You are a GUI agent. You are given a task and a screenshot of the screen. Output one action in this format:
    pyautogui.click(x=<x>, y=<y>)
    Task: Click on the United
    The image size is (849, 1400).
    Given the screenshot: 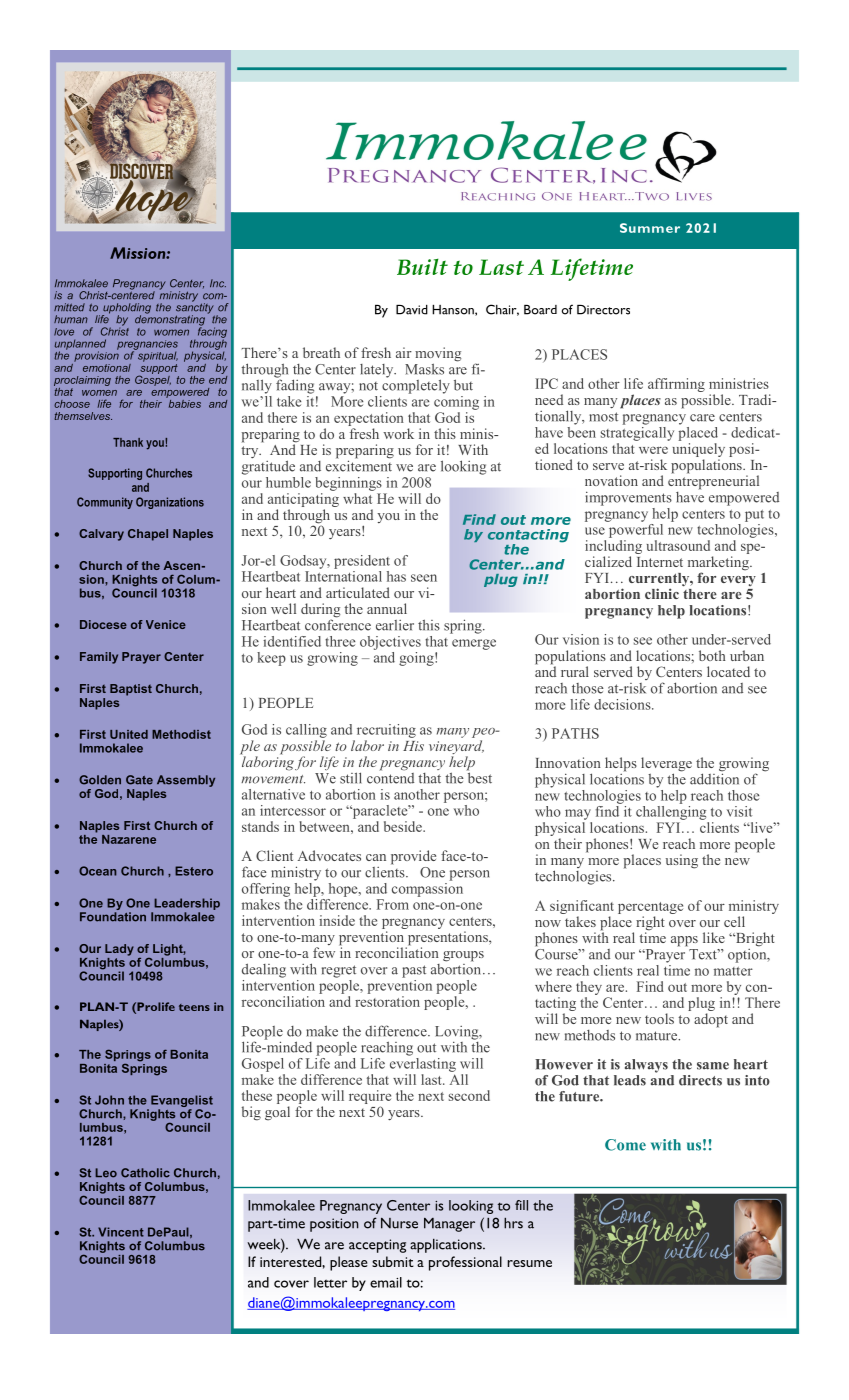 What is the action you would take?
    pyautogui.click(x=129, y=734)
